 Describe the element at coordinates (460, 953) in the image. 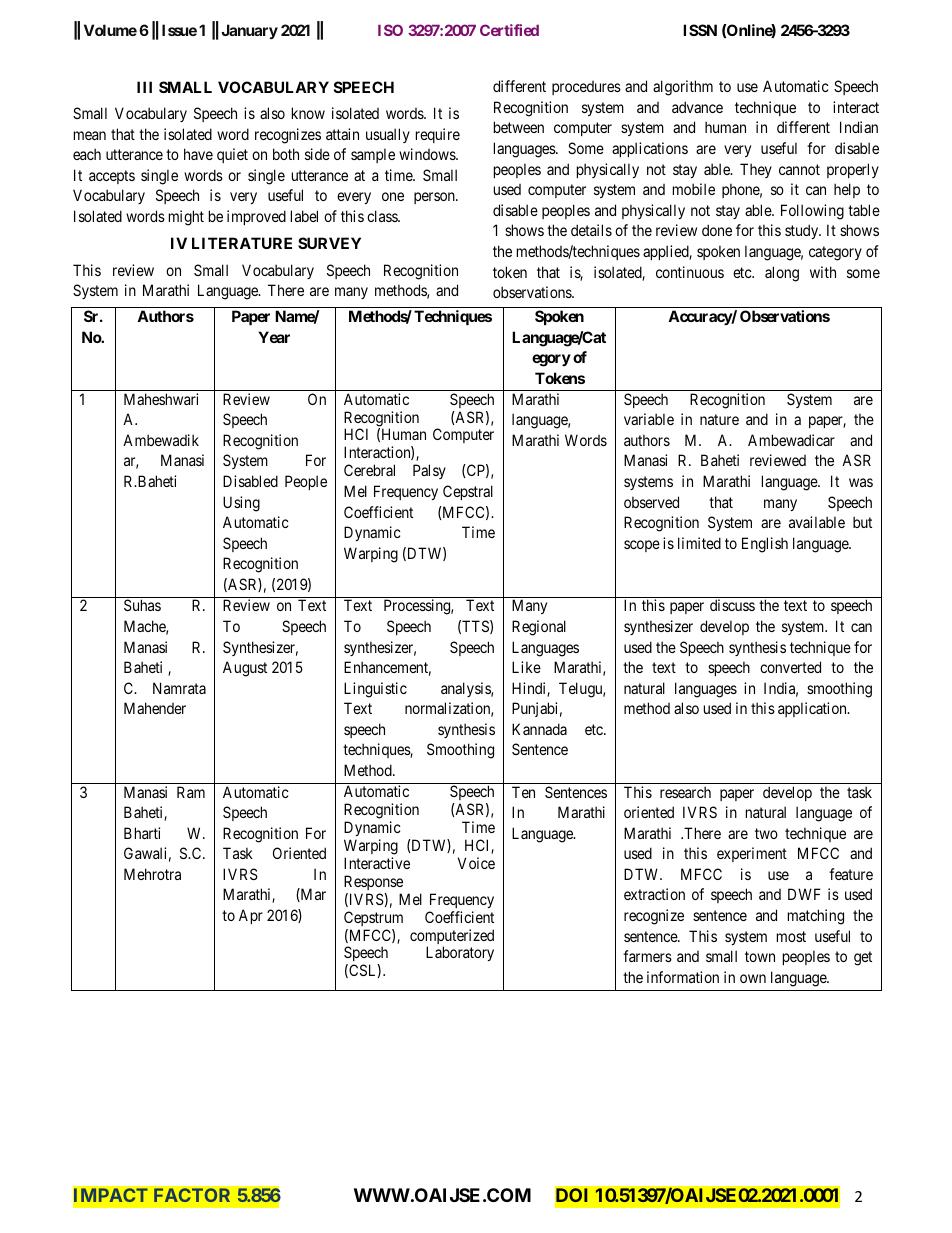

I see `Laboratory` at that location.
